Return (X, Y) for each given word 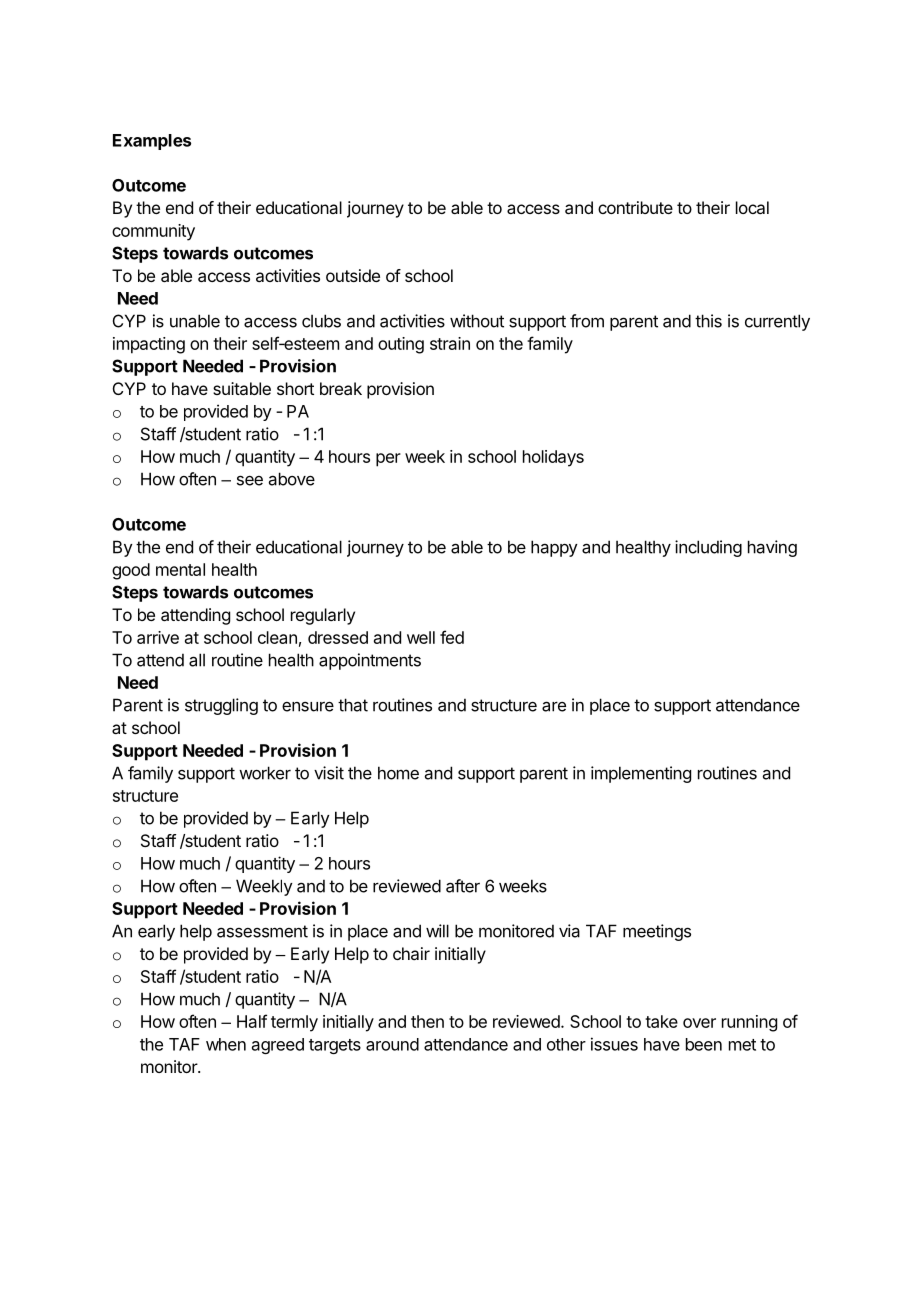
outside (353, 275)
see (250, 480)
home (398, 773)
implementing (641, 774)
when (226, 1044)
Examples (152, 142)
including (708, 548)
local (752, 207)
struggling (221, 706)
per (388, 460)
